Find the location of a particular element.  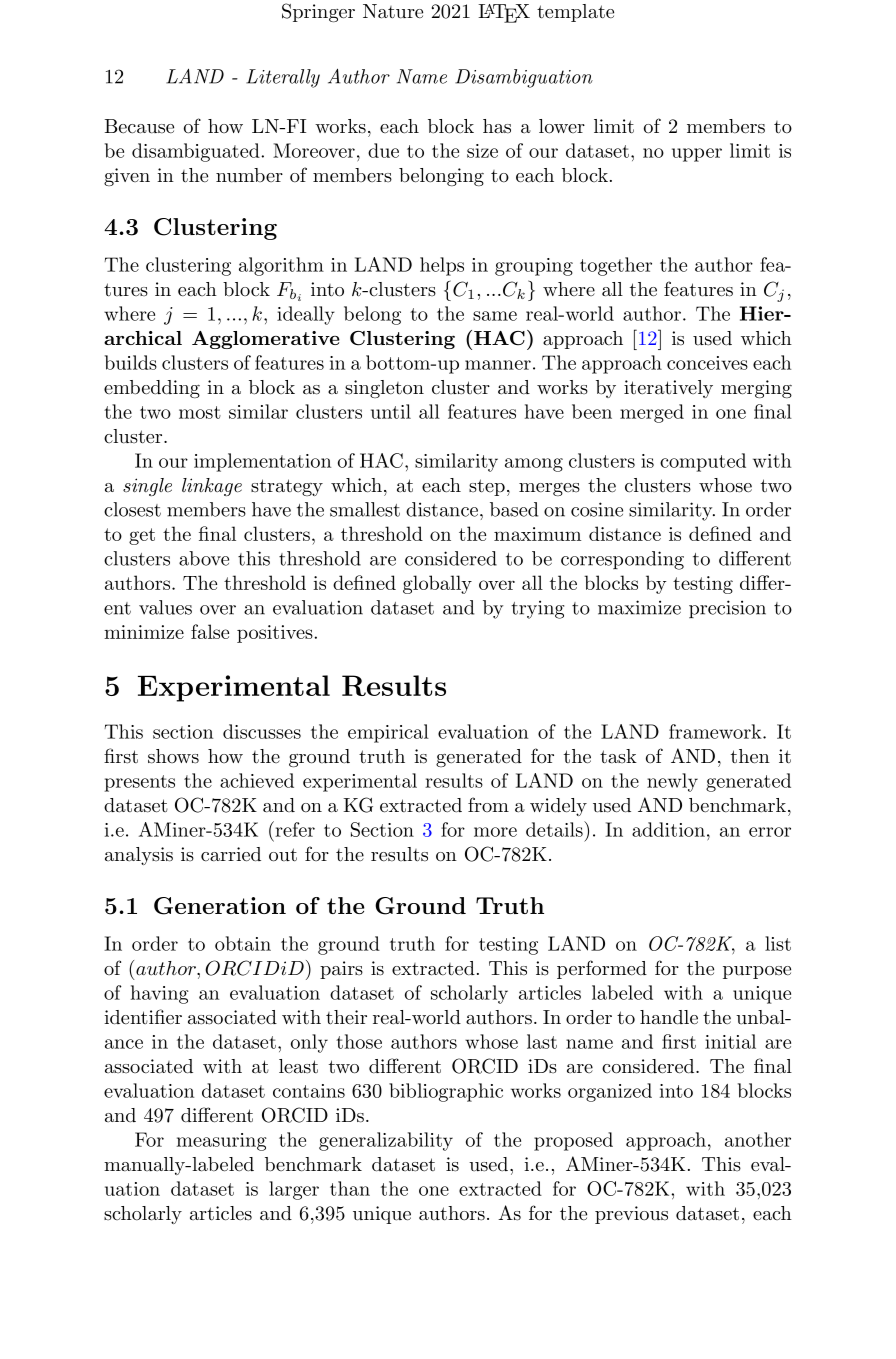

iteratively is located at coordinates (668, 389).
